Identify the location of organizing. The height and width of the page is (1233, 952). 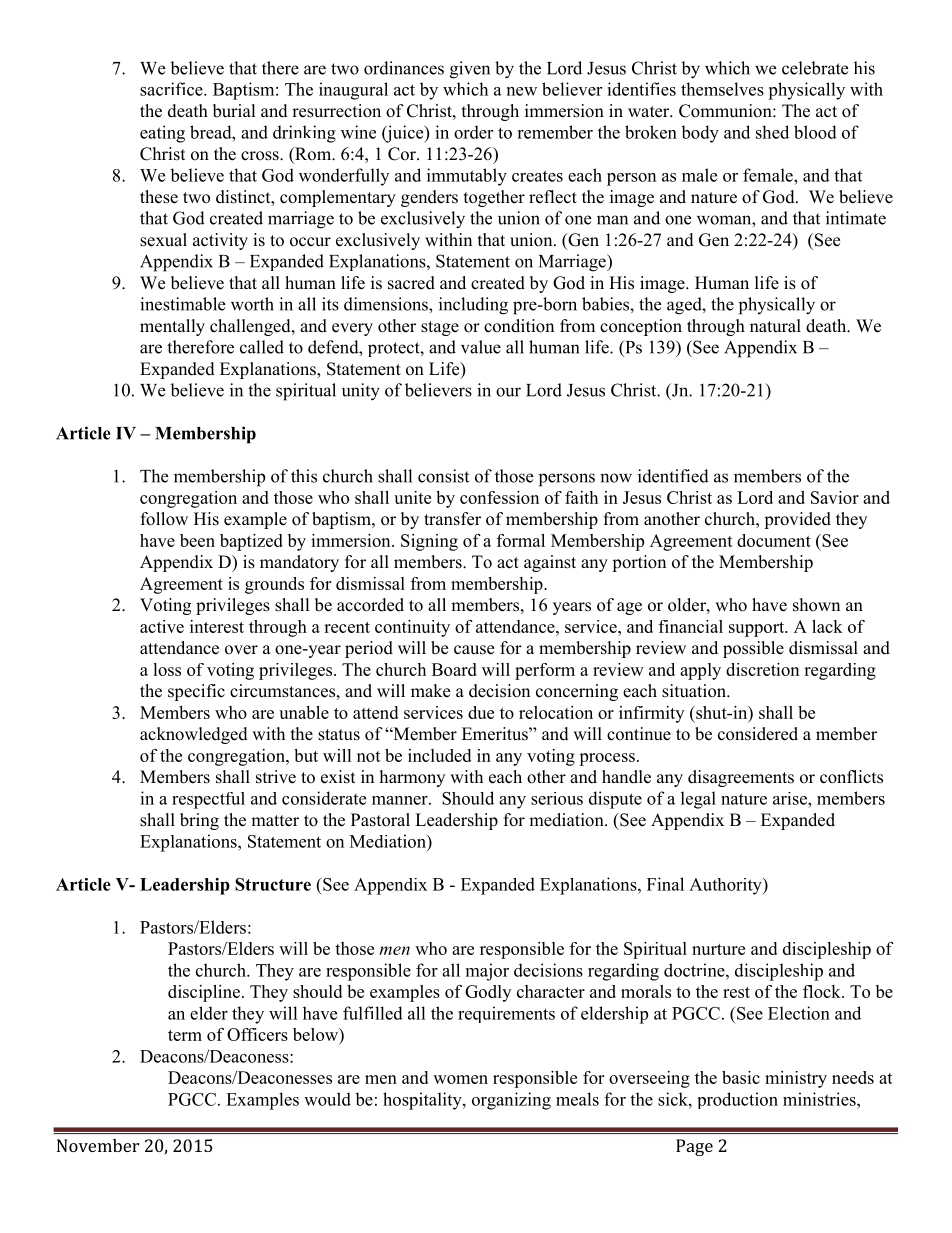
(511, 1101).
